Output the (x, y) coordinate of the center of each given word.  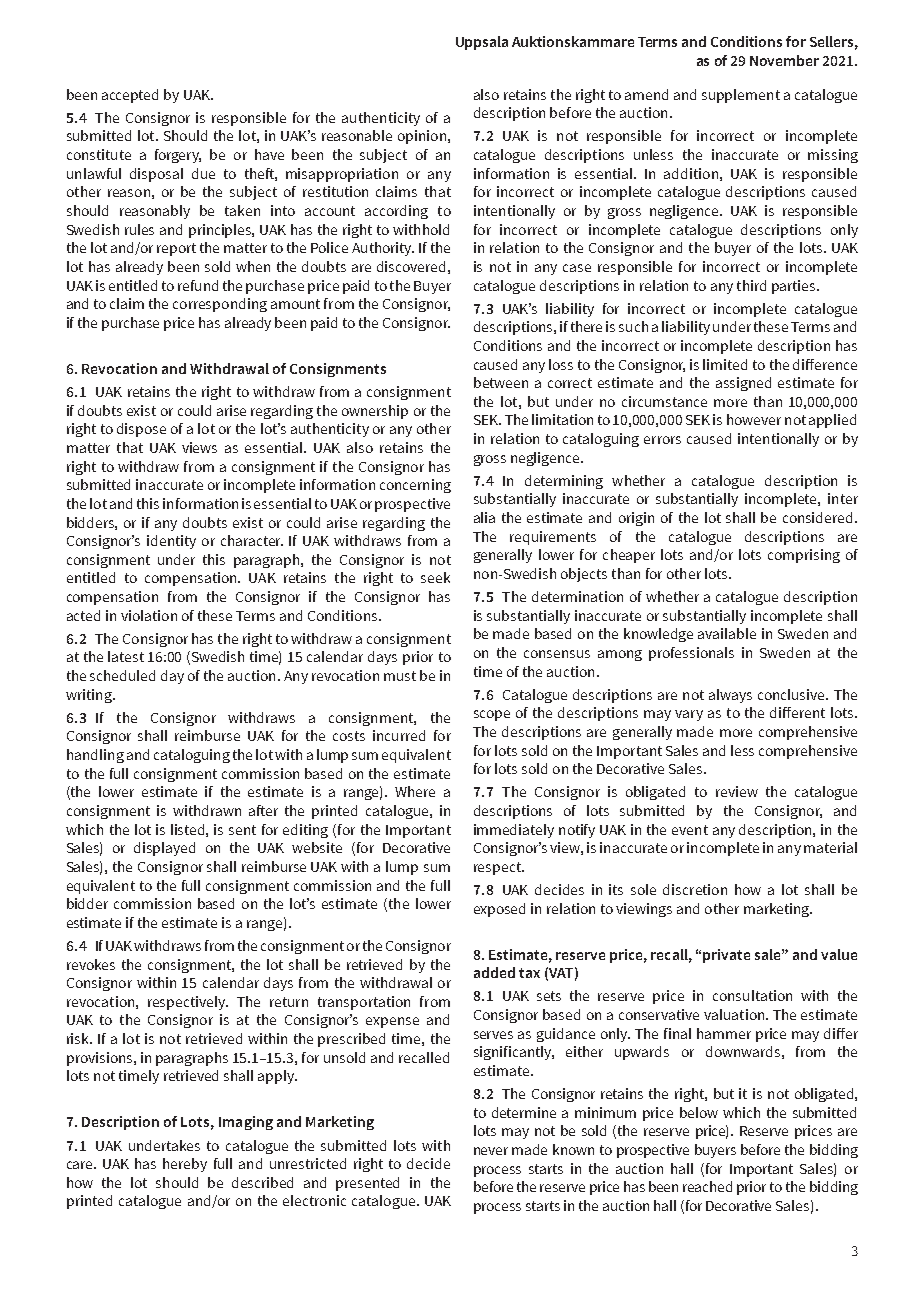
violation (149, 615)
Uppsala (482, 43)
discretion (695, 889)
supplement (741, 96)
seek (435, 577)
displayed (164, 849)
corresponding (220, 305)
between (501, 382)
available (727, 633)
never (491, 1151)
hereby (185, 1165)
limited (725, 364)
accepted (130, 96)
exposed (499, 910)
